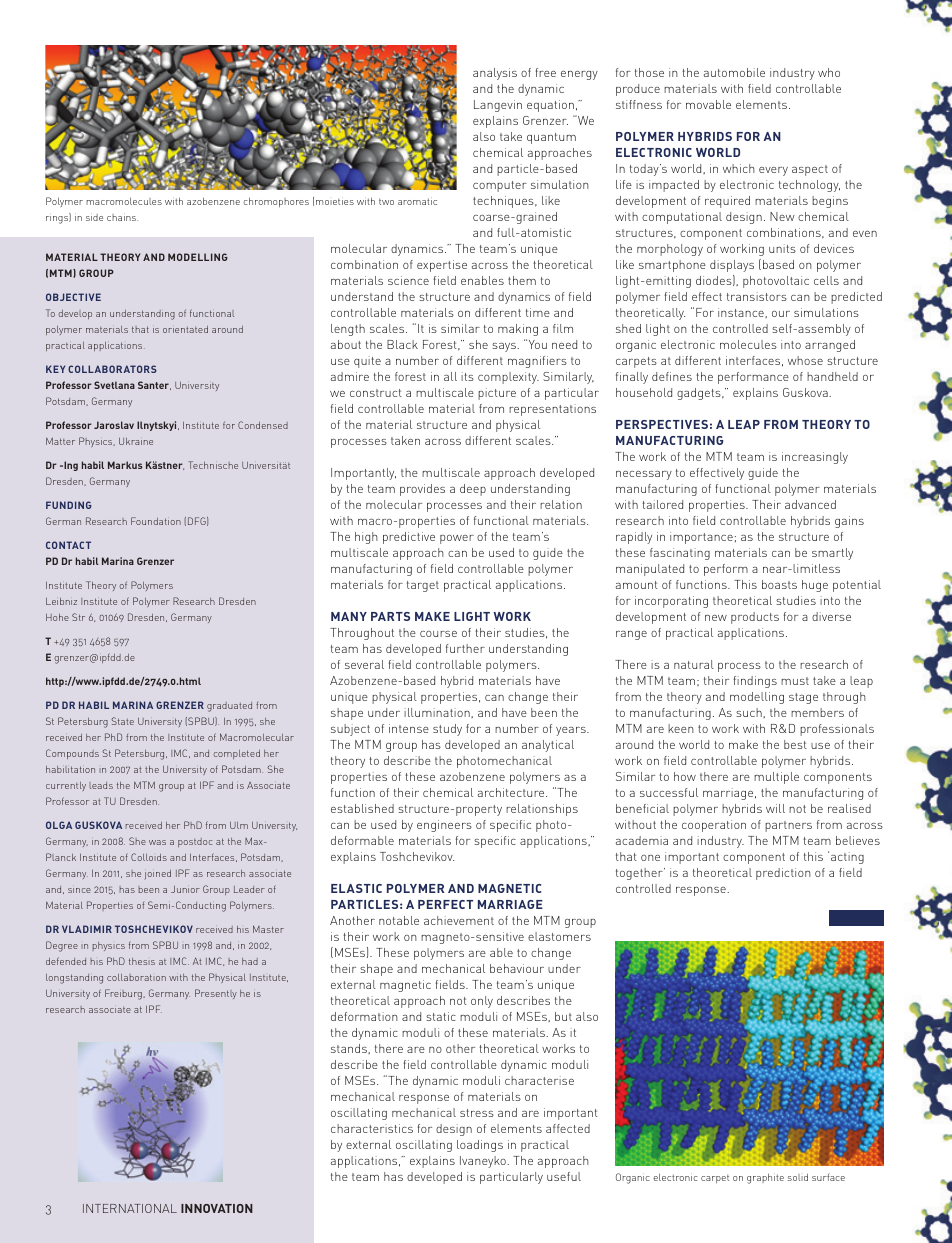 This screenshot has width=952, height=1243. Describe the element at coordinates (61, 601) in the screenshot. I see `Leibniz` at that location.
